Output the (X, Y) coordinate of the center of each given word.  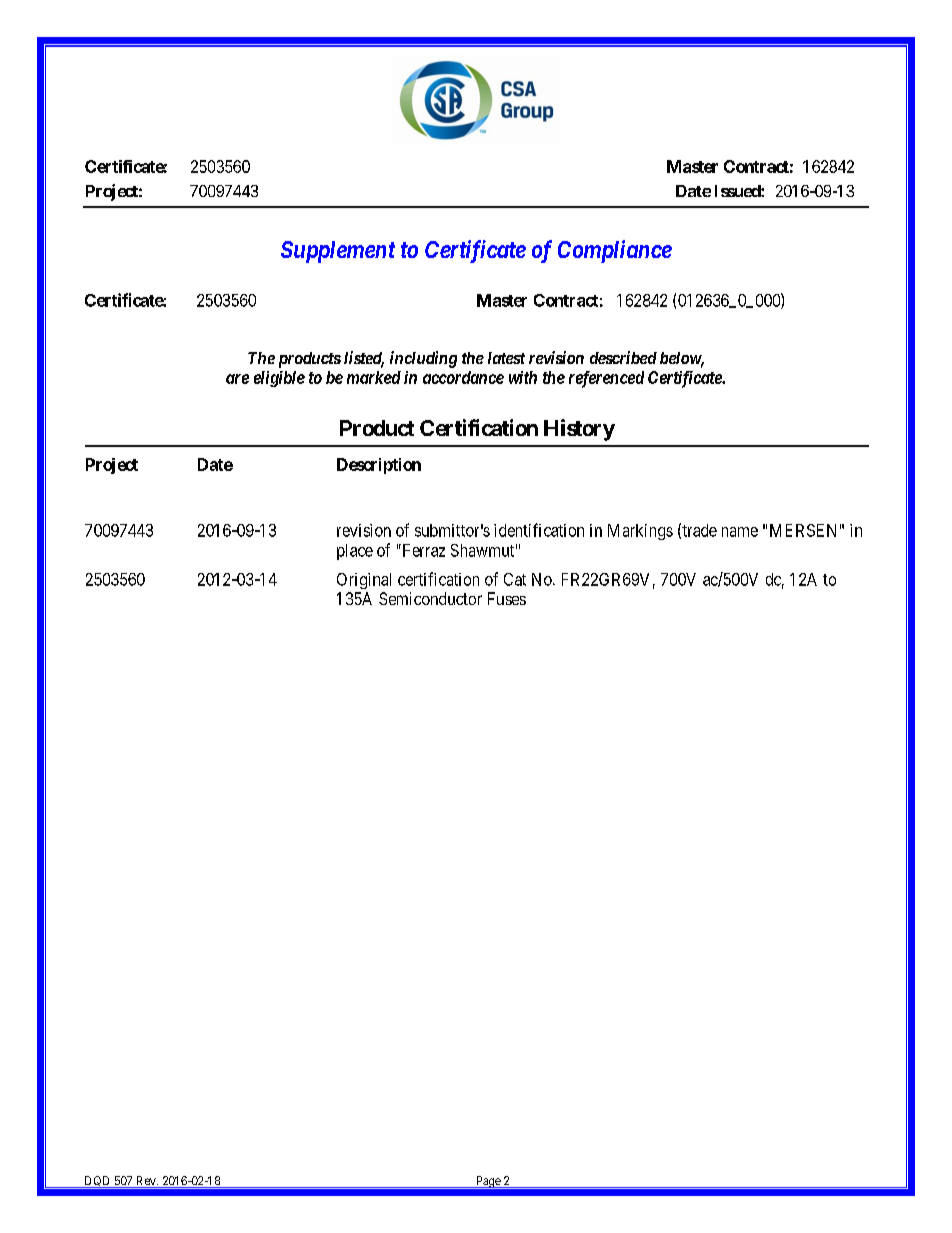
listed (364, 359)
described (623, 357)
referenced (606, 379)
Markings (640, 532)
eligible (279, 379)
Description (379, 466)
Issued (738, 191)
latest (506, 358)
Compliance (615, 251)
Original (364, 581)
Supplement (338, 252)
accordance (463, 377)
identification (539, 530)
